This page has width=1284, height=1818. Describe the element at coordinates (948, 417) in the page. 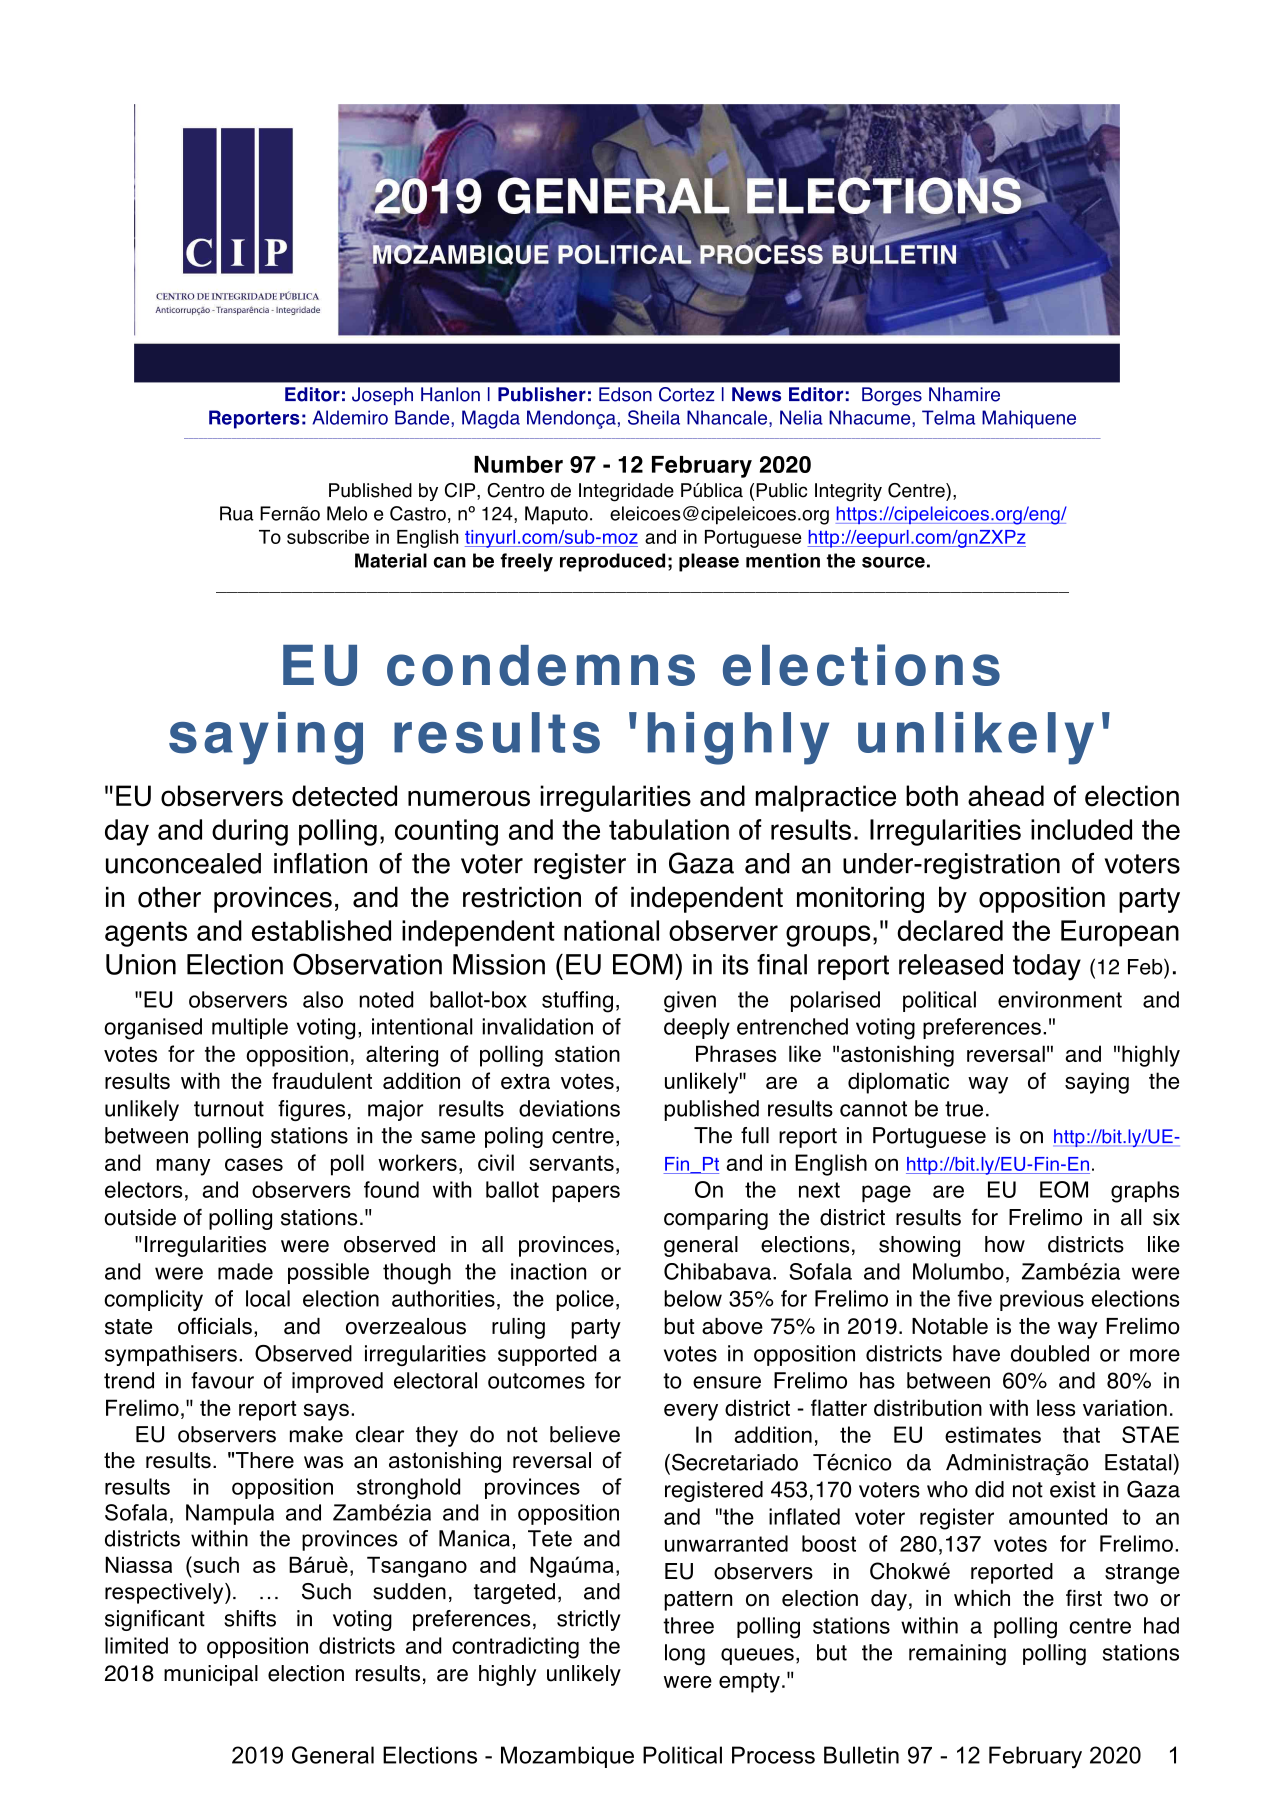

I see `Telma` at that location.
